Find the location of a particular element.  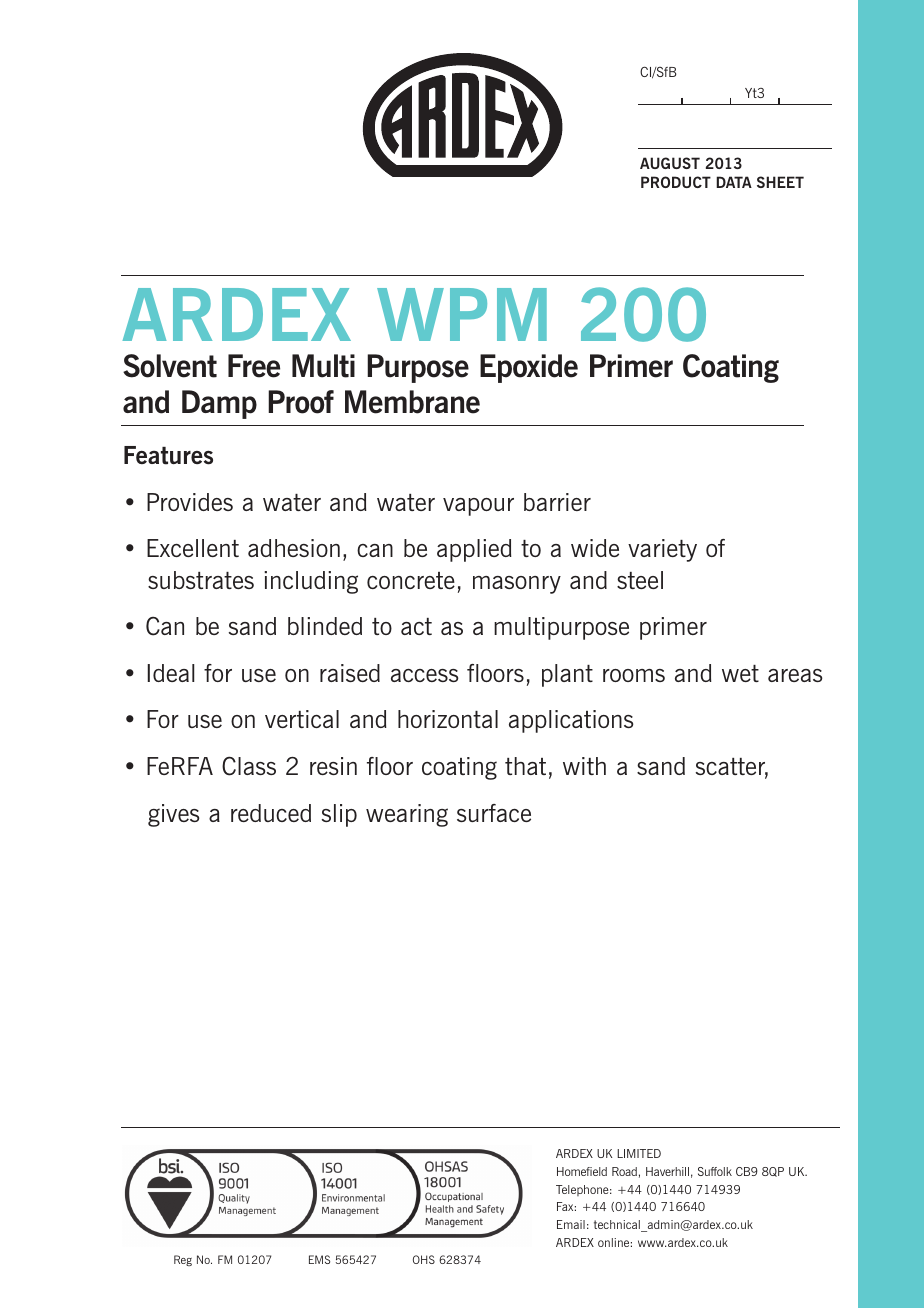

WPM is located at coordinates (462, 314).
